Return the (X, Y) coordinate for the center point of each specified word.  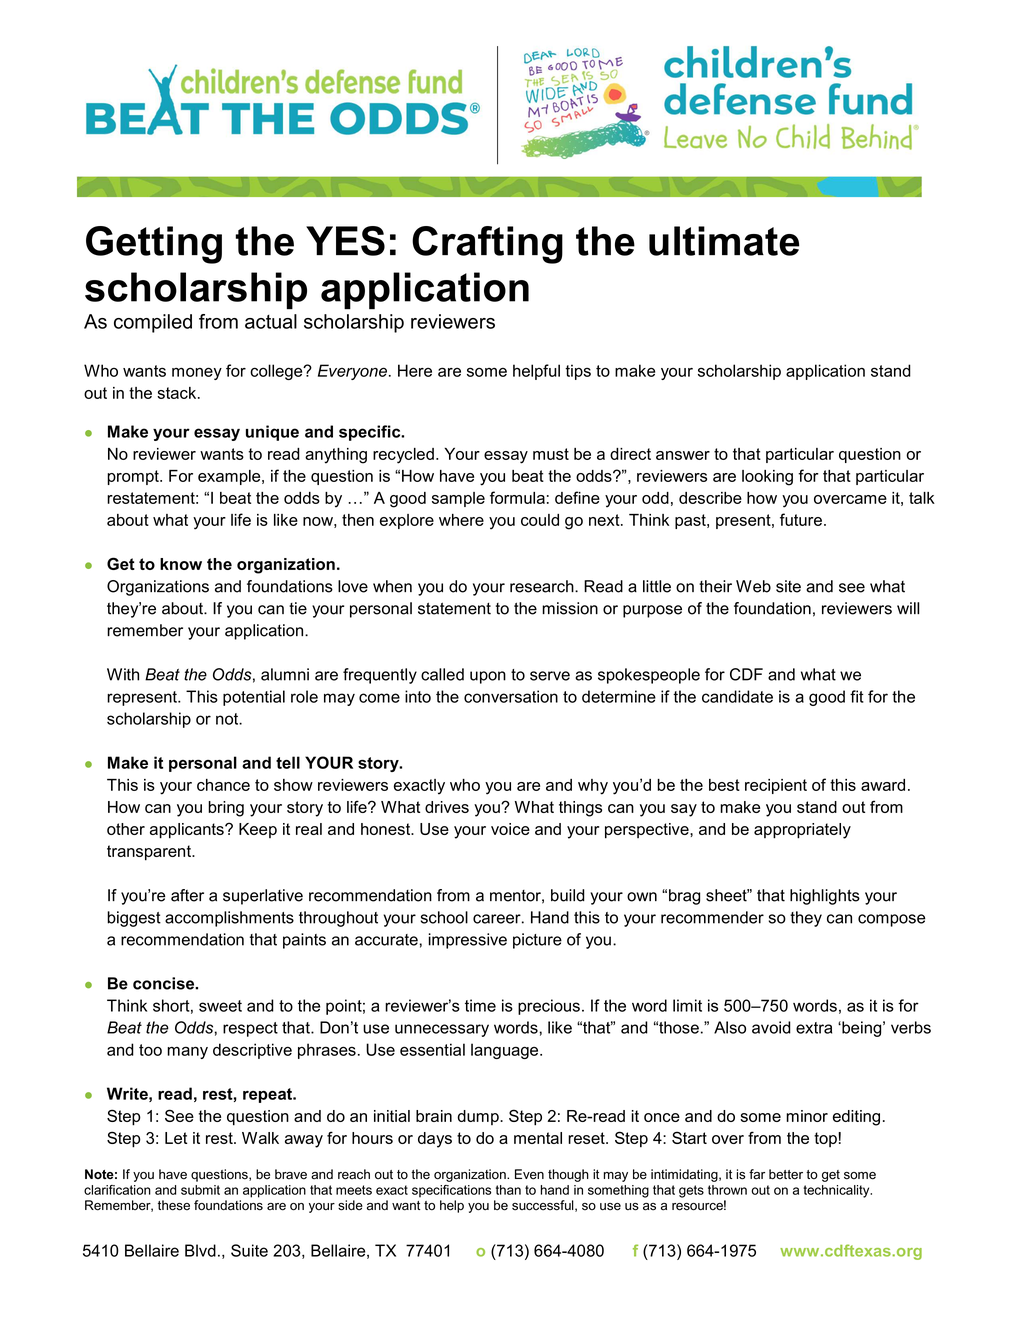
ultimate (724, 241)
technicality (837, 1191)
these (174, 1205)
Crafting (487, 245)
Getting (154, 245)
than (508, 1190)
